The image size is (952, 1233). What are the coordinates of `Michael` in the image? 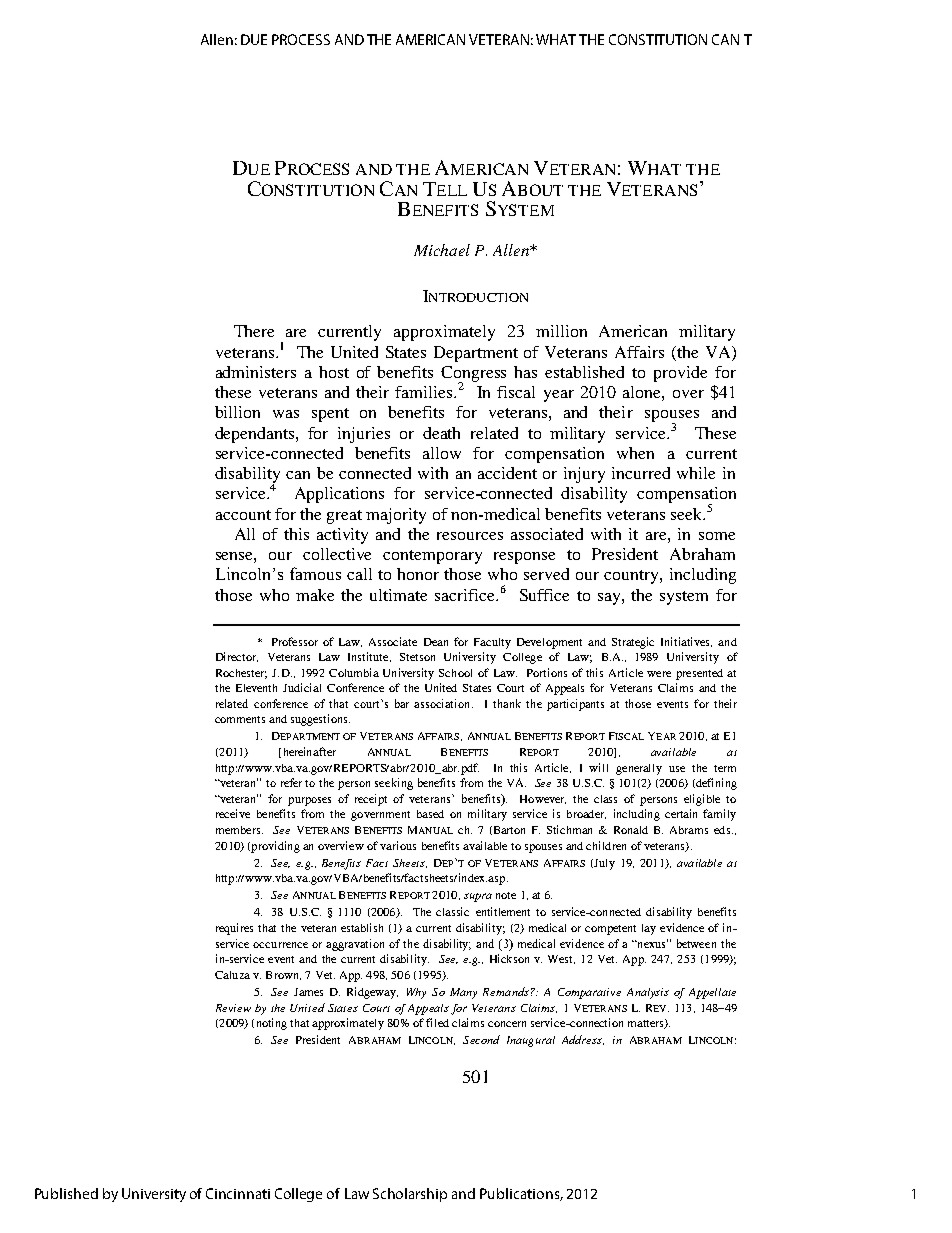 It's located at (442, 250).
